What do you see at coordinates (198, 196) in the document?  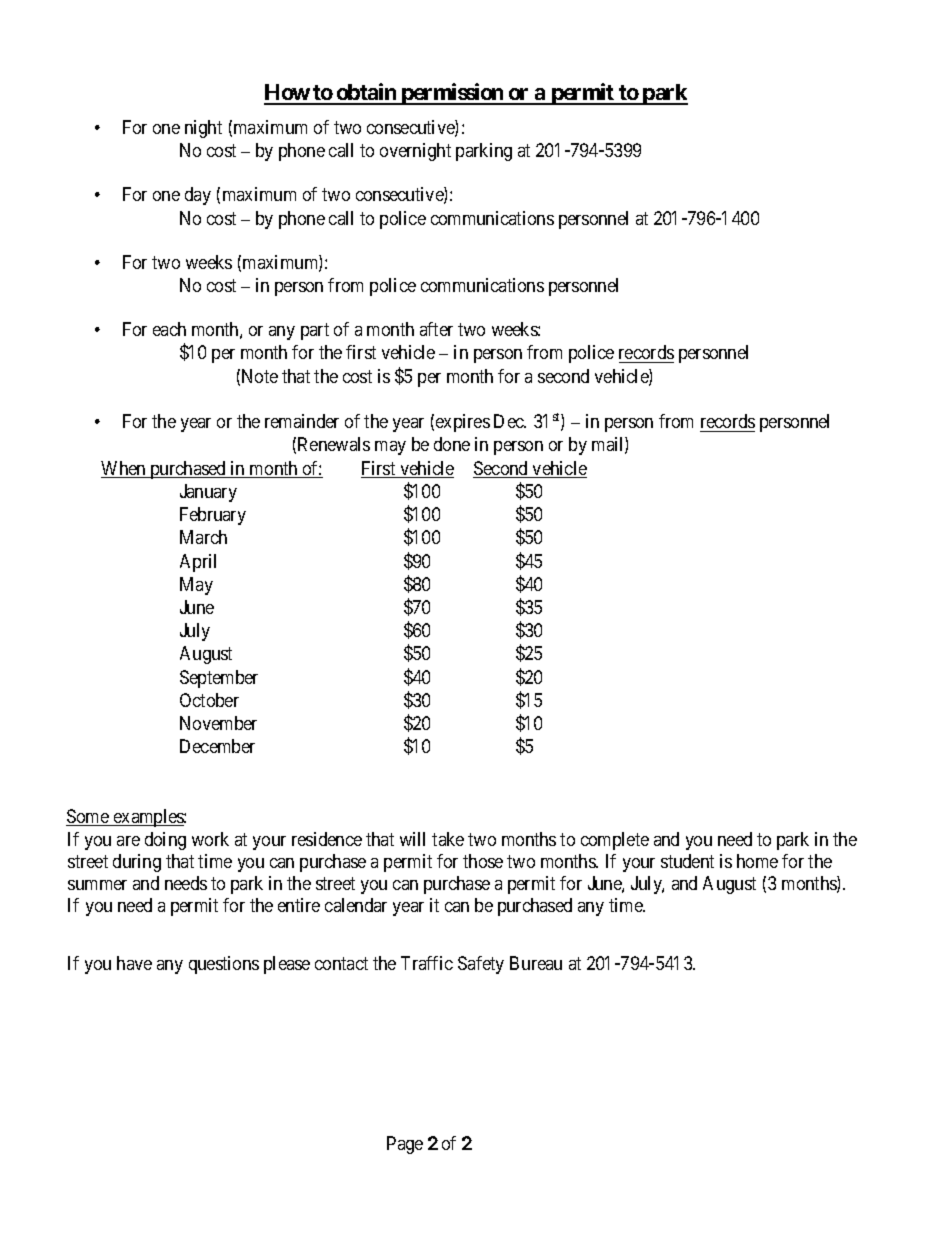 I see `day` at bounding box center [198, 196].
